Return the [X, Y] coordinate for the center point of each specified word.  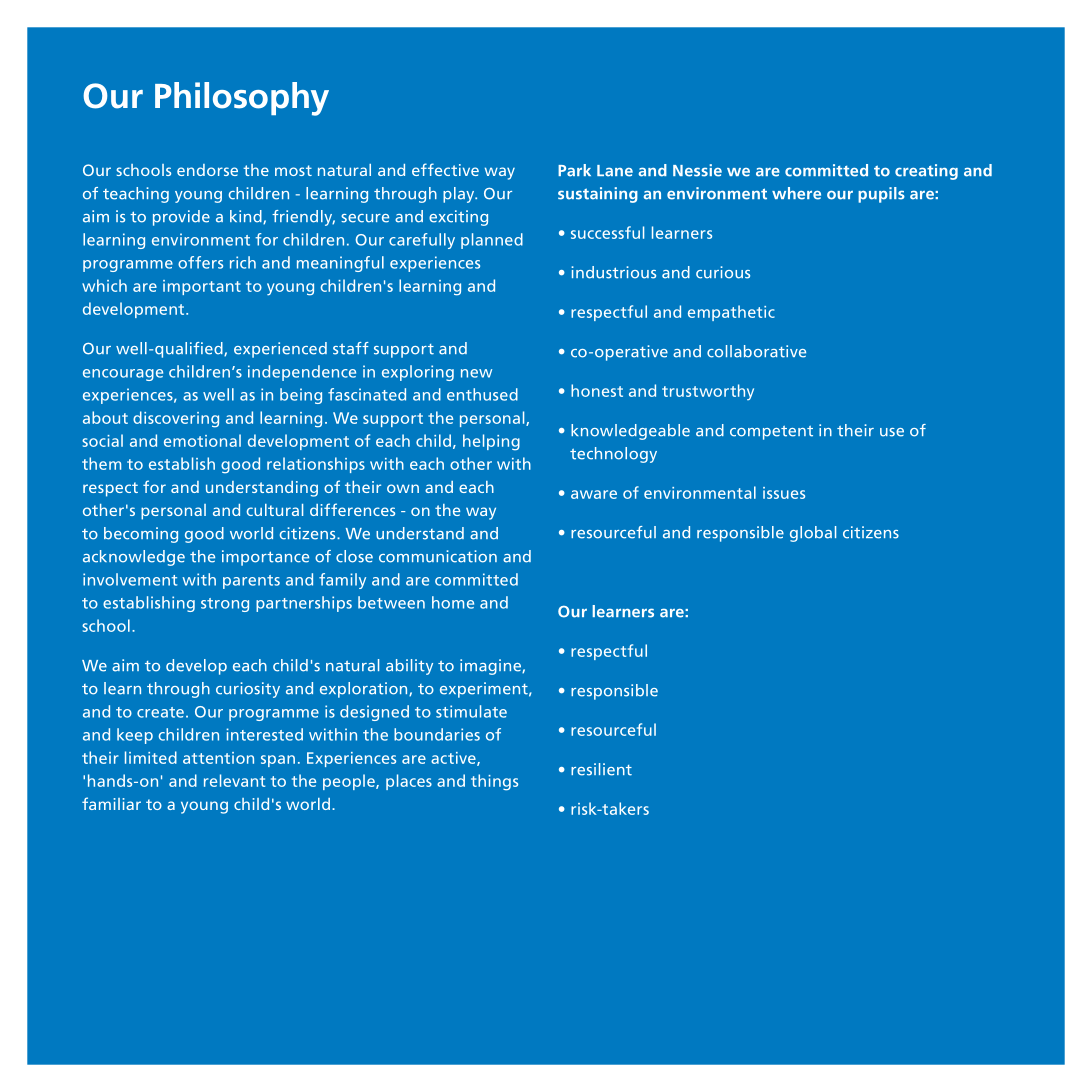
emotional [202, 440]
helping [491, 442]
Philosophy [242, 99]
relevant [234, 780]
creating [926, 172]
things [494, 782]
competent [771, 433]
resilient [601, 769]
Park [574, 170]
